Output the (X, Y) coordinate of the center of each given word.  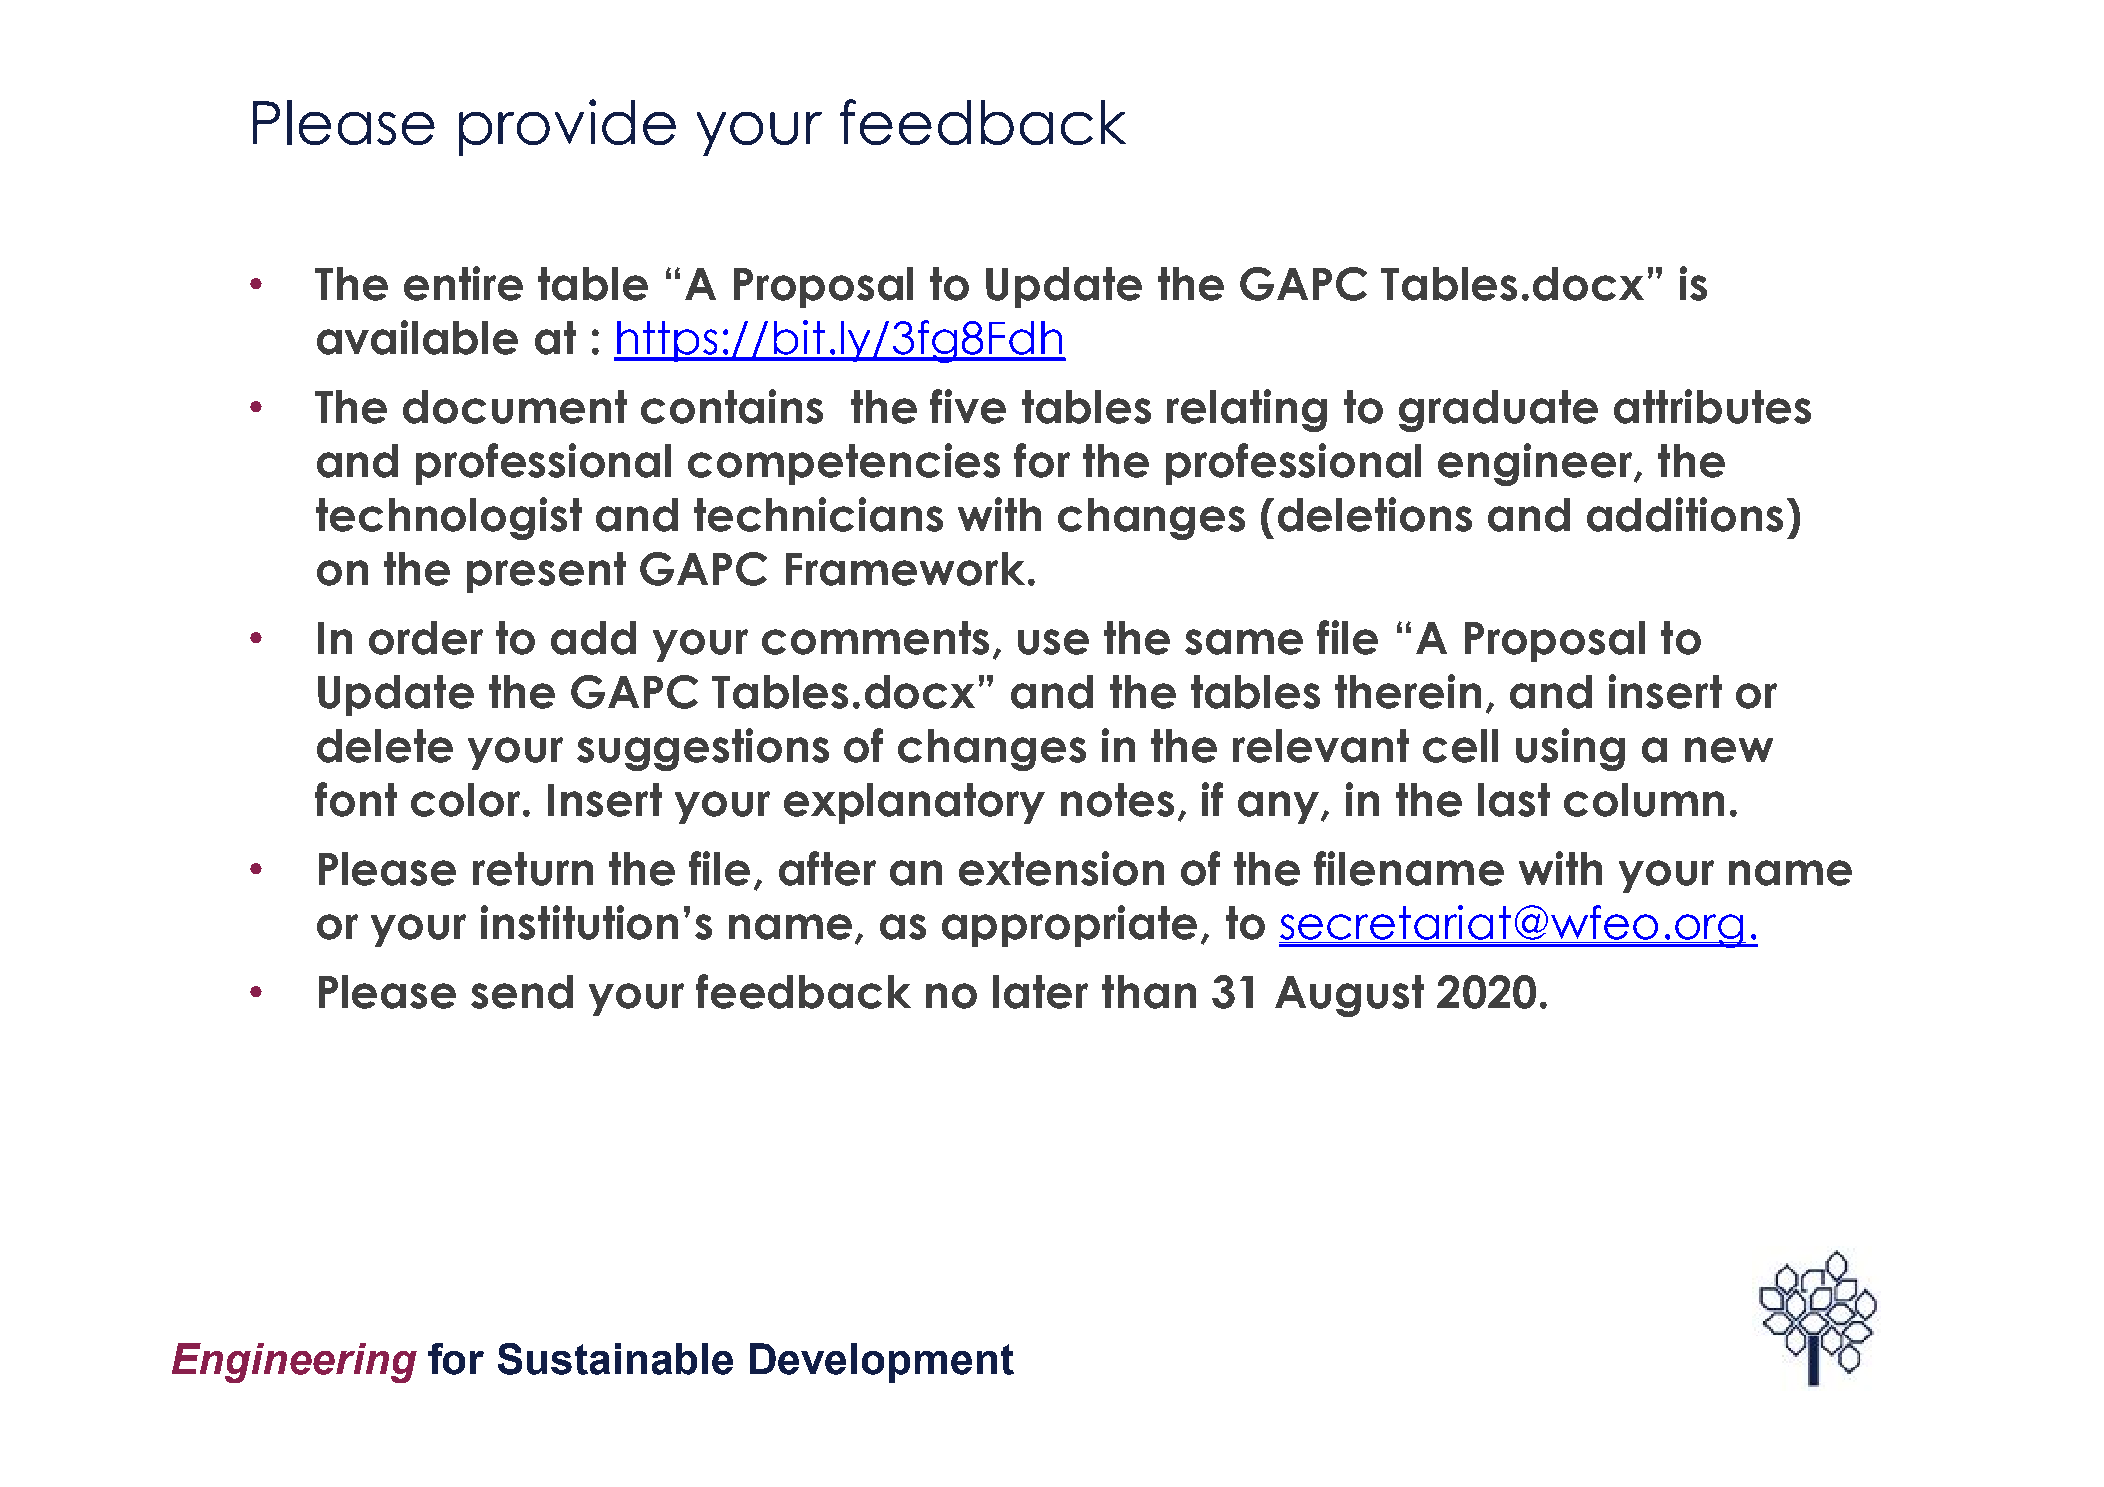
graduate (1498, 411)
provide (567, 127)
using (1570, 749)
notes (1117, 800)
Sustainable (615, 1359)
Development (882, 1363)
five (968, 406)
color (467, 800)
